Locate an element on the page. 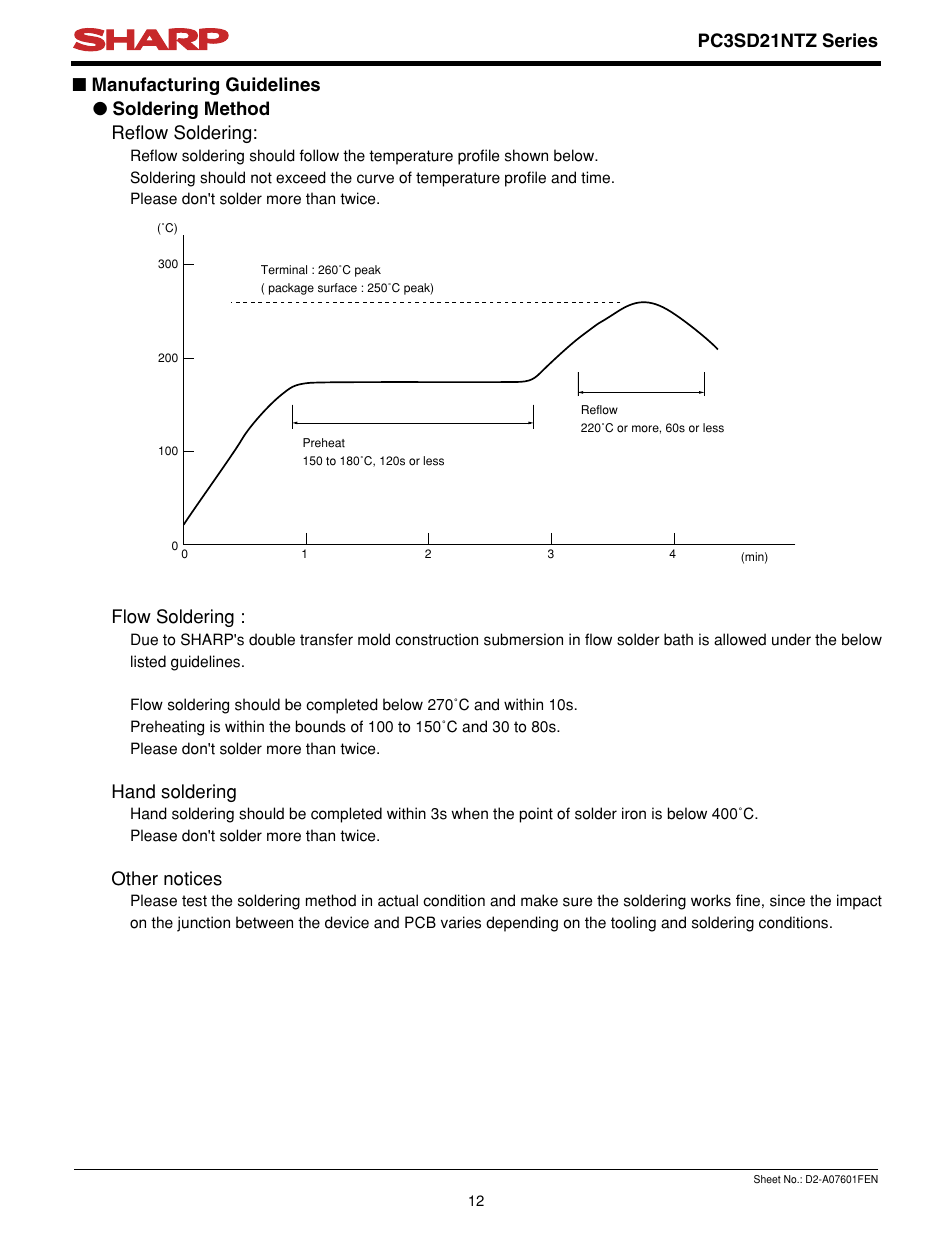  double is located at coordinates (272, 639).
